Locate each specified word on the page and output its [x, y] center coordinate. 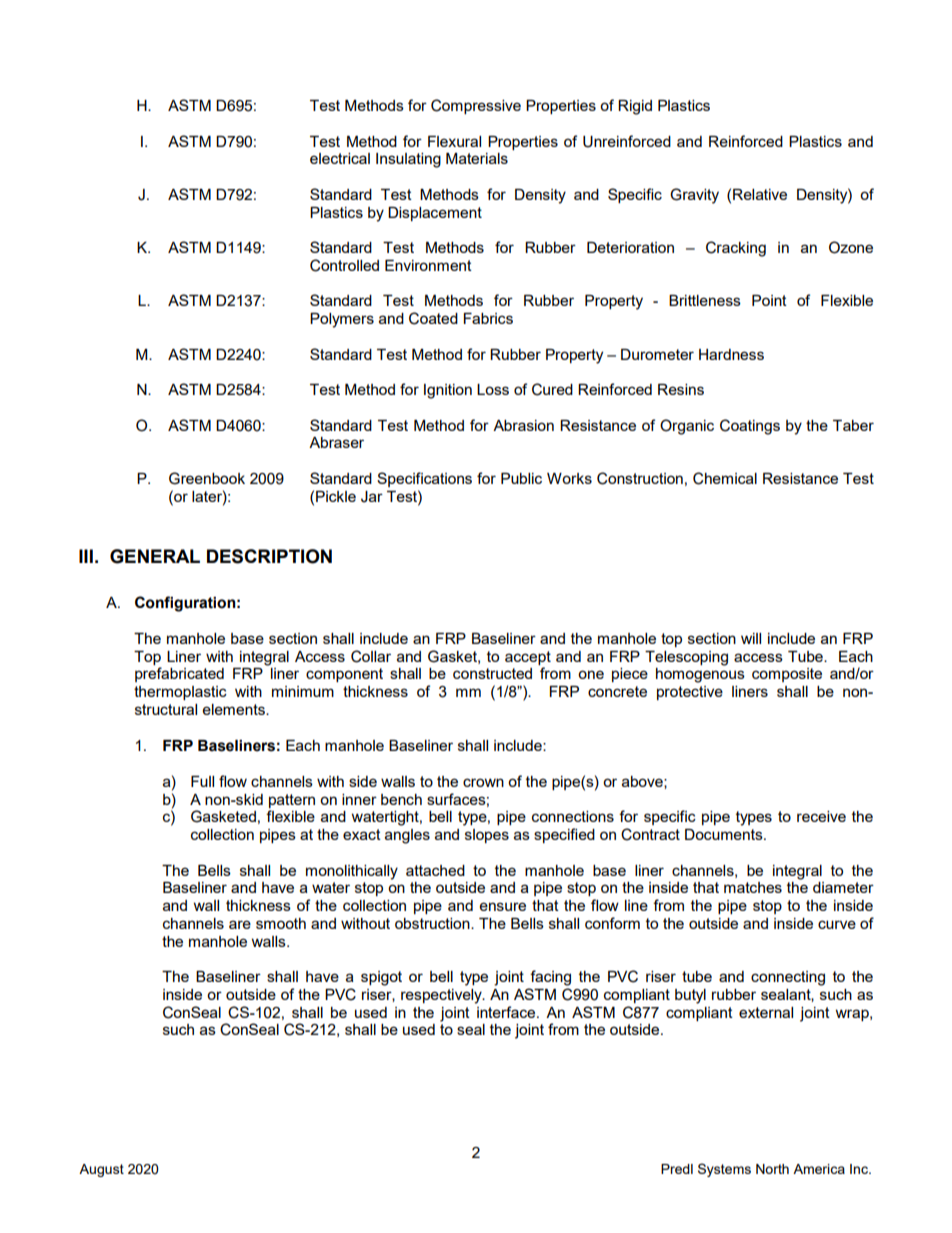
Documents [725, 834]
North [772, 1169]
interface [507, 1012]
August [101, 1170]
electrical [340, 158]
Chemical [725, 478]
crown [483, 782]
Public [521, 478]
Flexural [454, 141]
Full [202, 781]
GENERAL [155, 556]
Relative [760, 194]
